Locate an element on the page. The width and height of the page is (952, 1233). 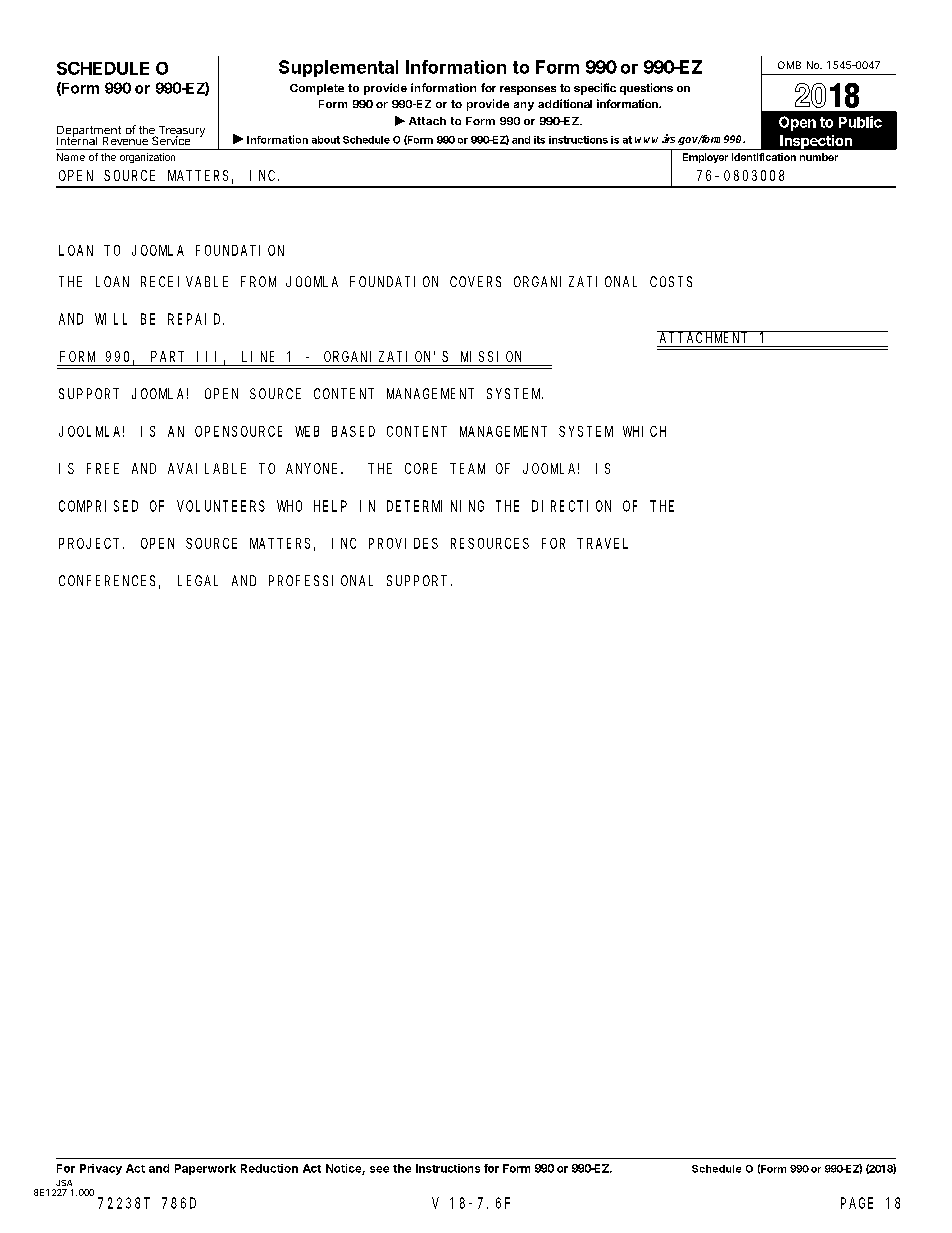
WHICH is located at coordinates (644, 431).
